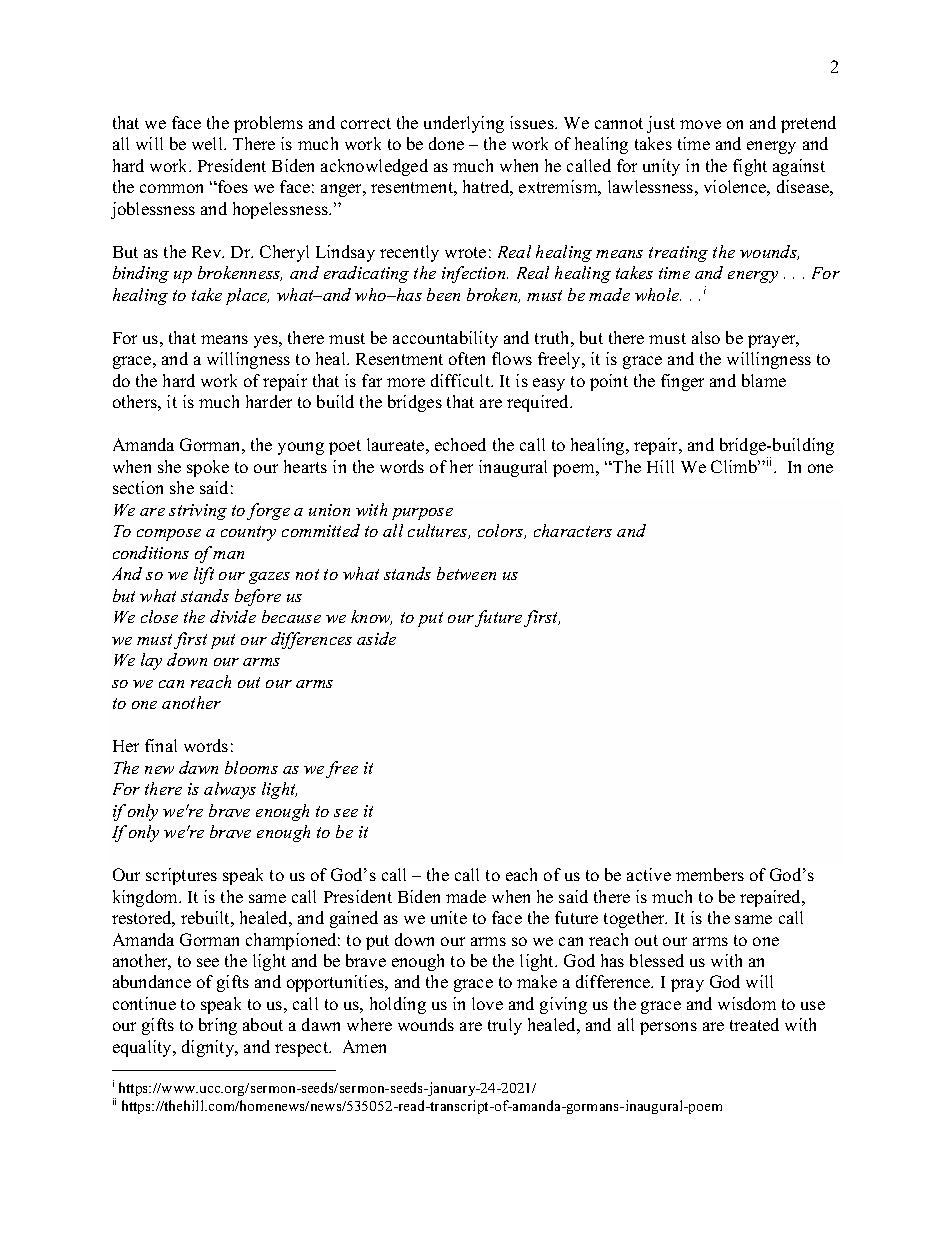 The image size is (952, 1233). Describe the element at coordinates (208, 143) in the screenshot. I see `well` at that location.
